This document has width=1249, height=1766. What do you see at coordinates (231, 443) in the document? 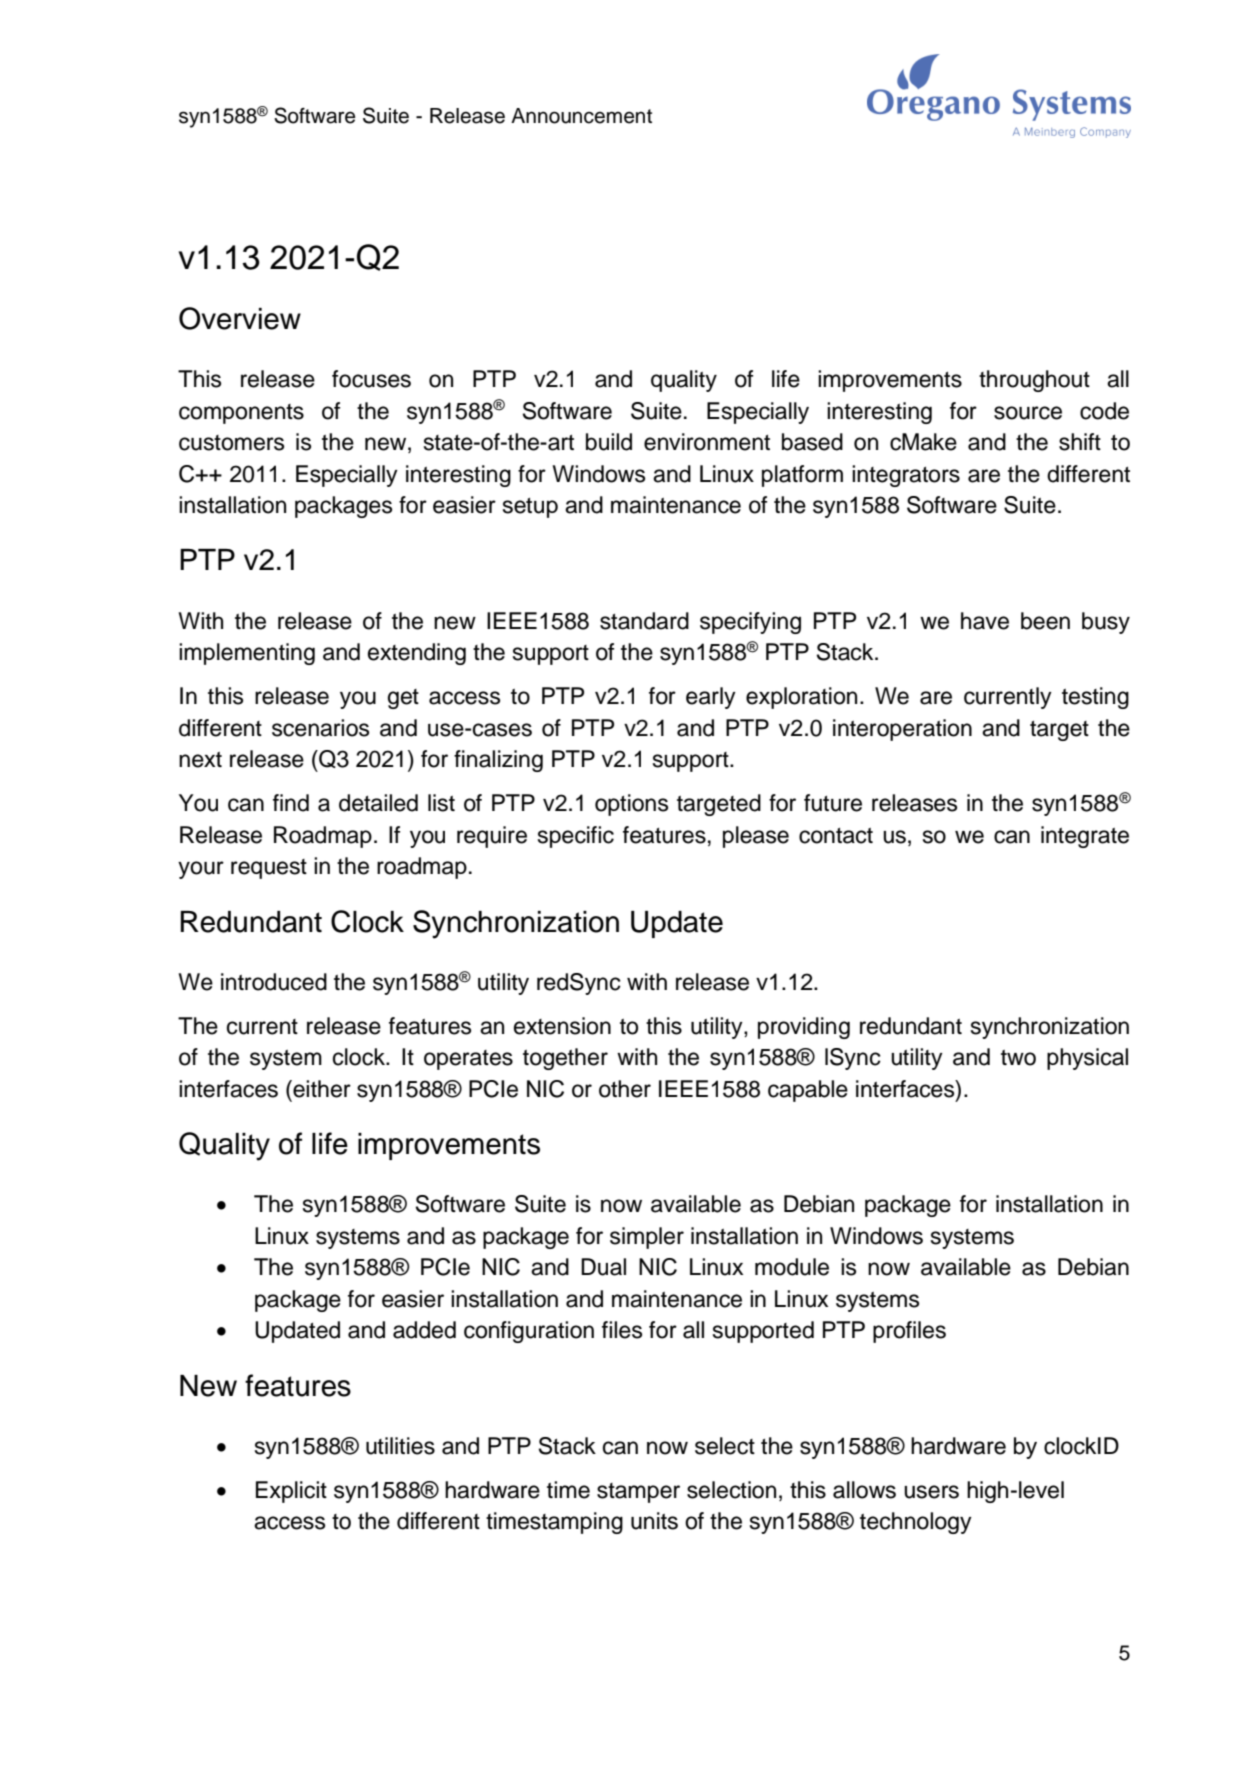
I see `customers` at bounding box center [231, 443].
